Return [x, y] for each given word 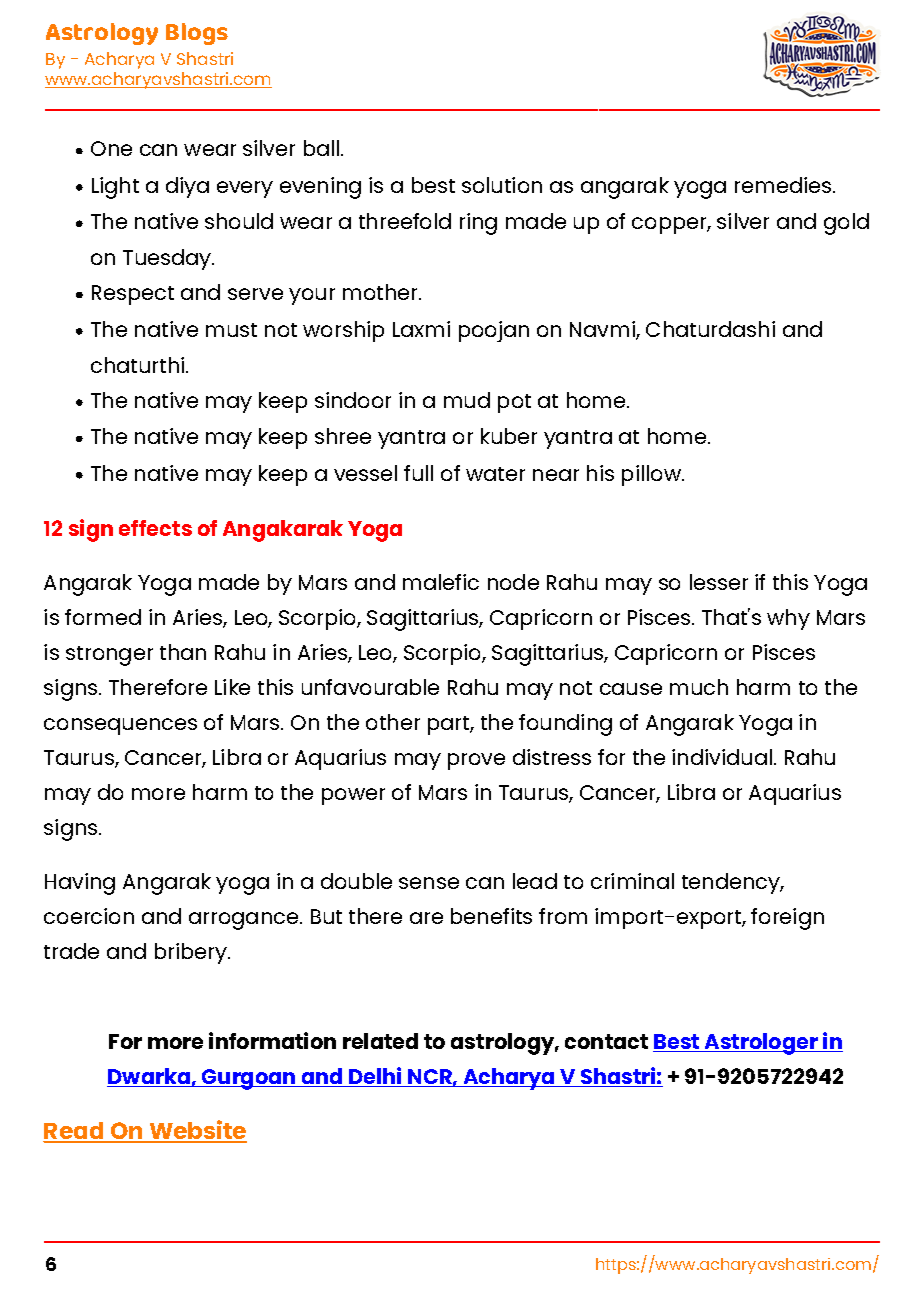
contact [606, 1041]
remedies [784, 185]
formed [103, 617]
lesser [719, 582]
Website [197, 1131]
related [380, 1041]
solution [502, 185]
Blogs [197, 34]
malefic [441, 582]
